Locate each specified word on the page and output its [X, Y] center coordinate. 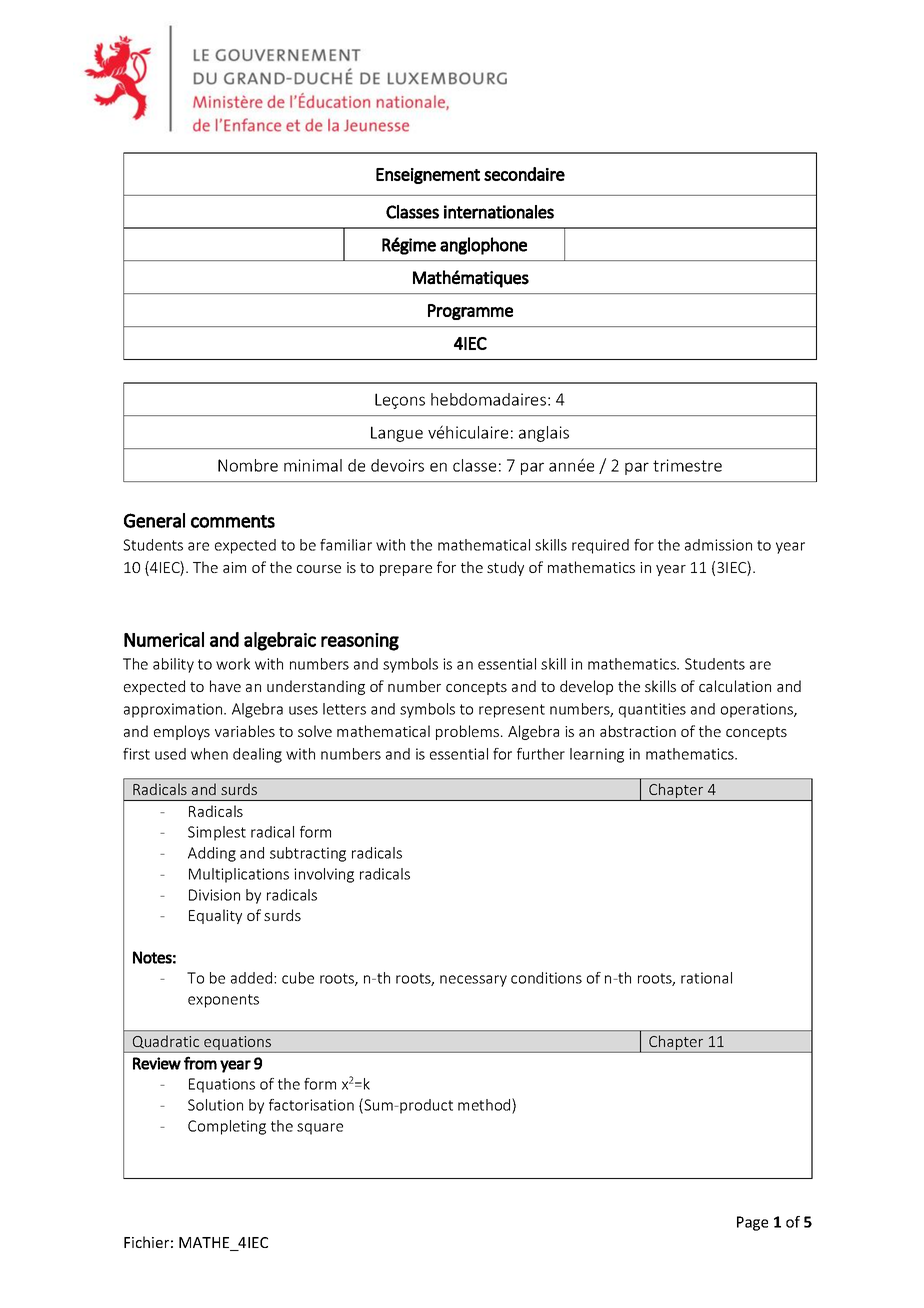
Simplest [217, 833]
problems [469, 732]
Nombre [248, 465]
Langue [397, 434]
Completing [227, 1127]
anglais [544, 434]
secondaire [524, 174]
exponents [223, 1001]
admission [718, 545]
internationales [499, 212]
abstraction [638, 731]
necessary [473, 981]
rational [706, 978]
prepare [406, 570]
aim [234, 567]
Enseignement [428, 176]
